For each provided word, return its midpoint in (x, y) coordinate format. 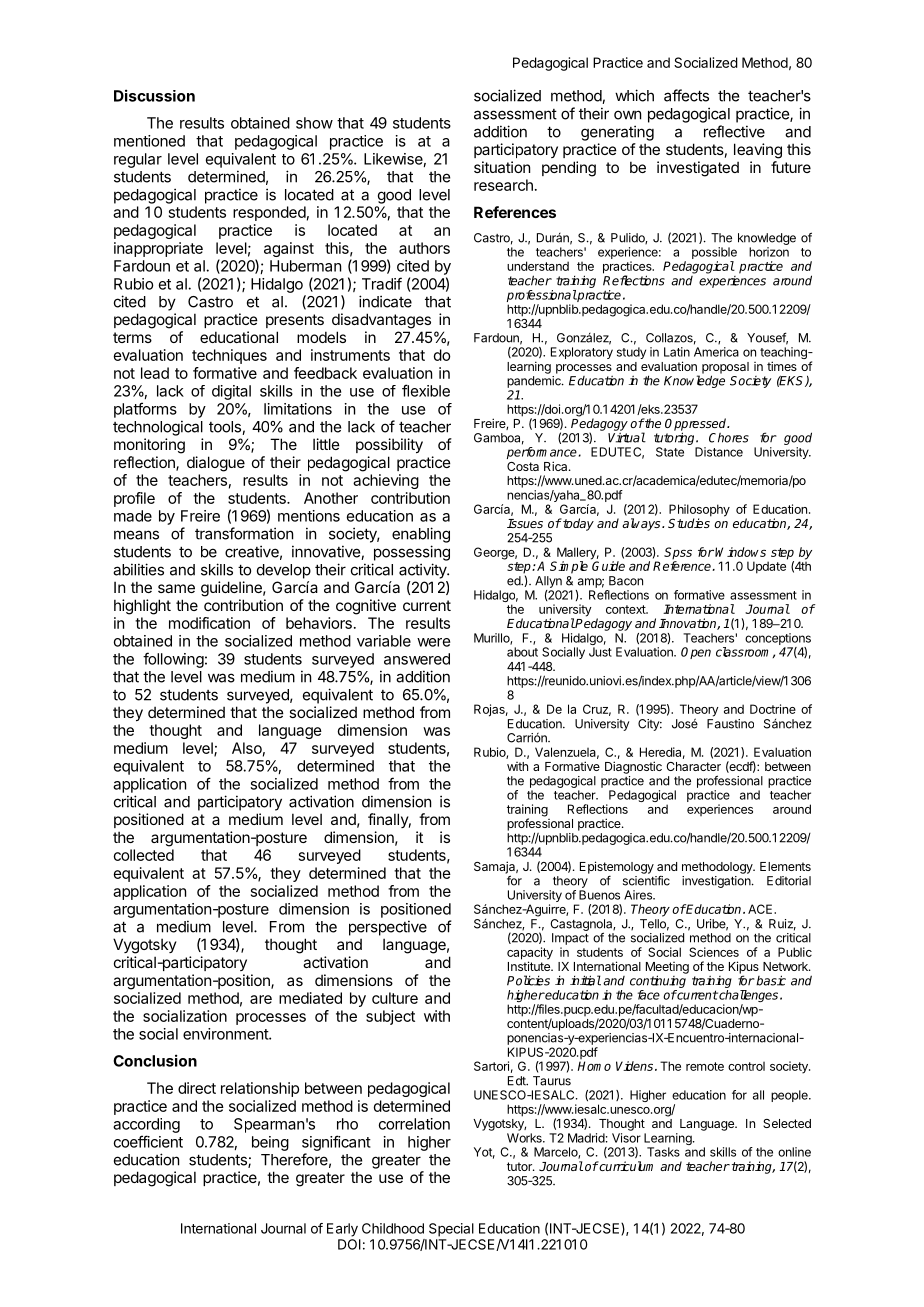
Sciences (714, 952)
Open (696, 653)
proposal (725, 369)
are (261, 999)
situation (502, 167)
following (173, 660)
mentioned (149, 141)
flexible (426, 390)
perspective (388, 928)
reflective (734, 131)
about (522, 652)
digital (231, 392)
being (270, 1143)
